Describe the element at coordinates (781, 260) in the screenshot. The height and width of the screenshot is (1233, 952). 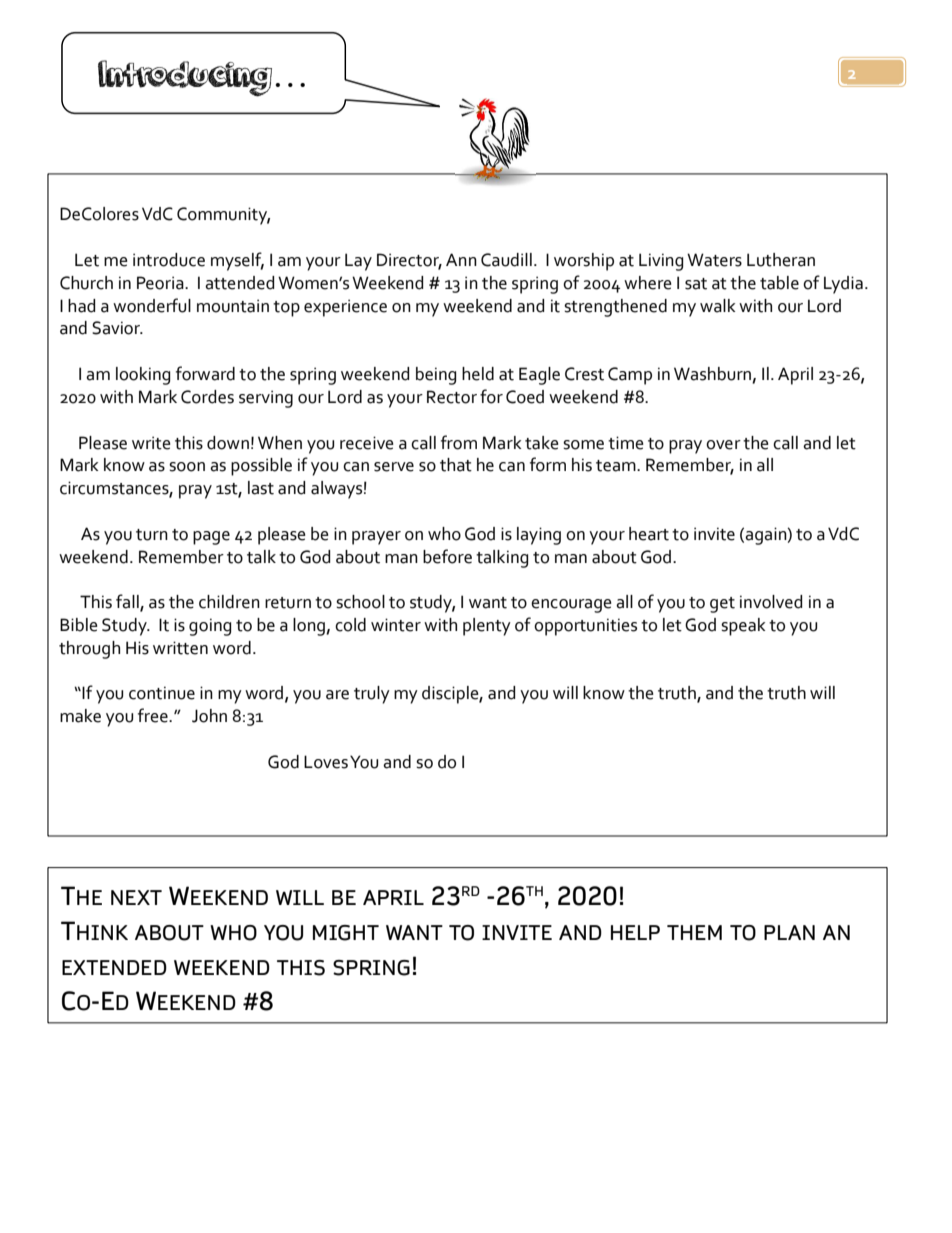
I see `Lutheran` at that location.
